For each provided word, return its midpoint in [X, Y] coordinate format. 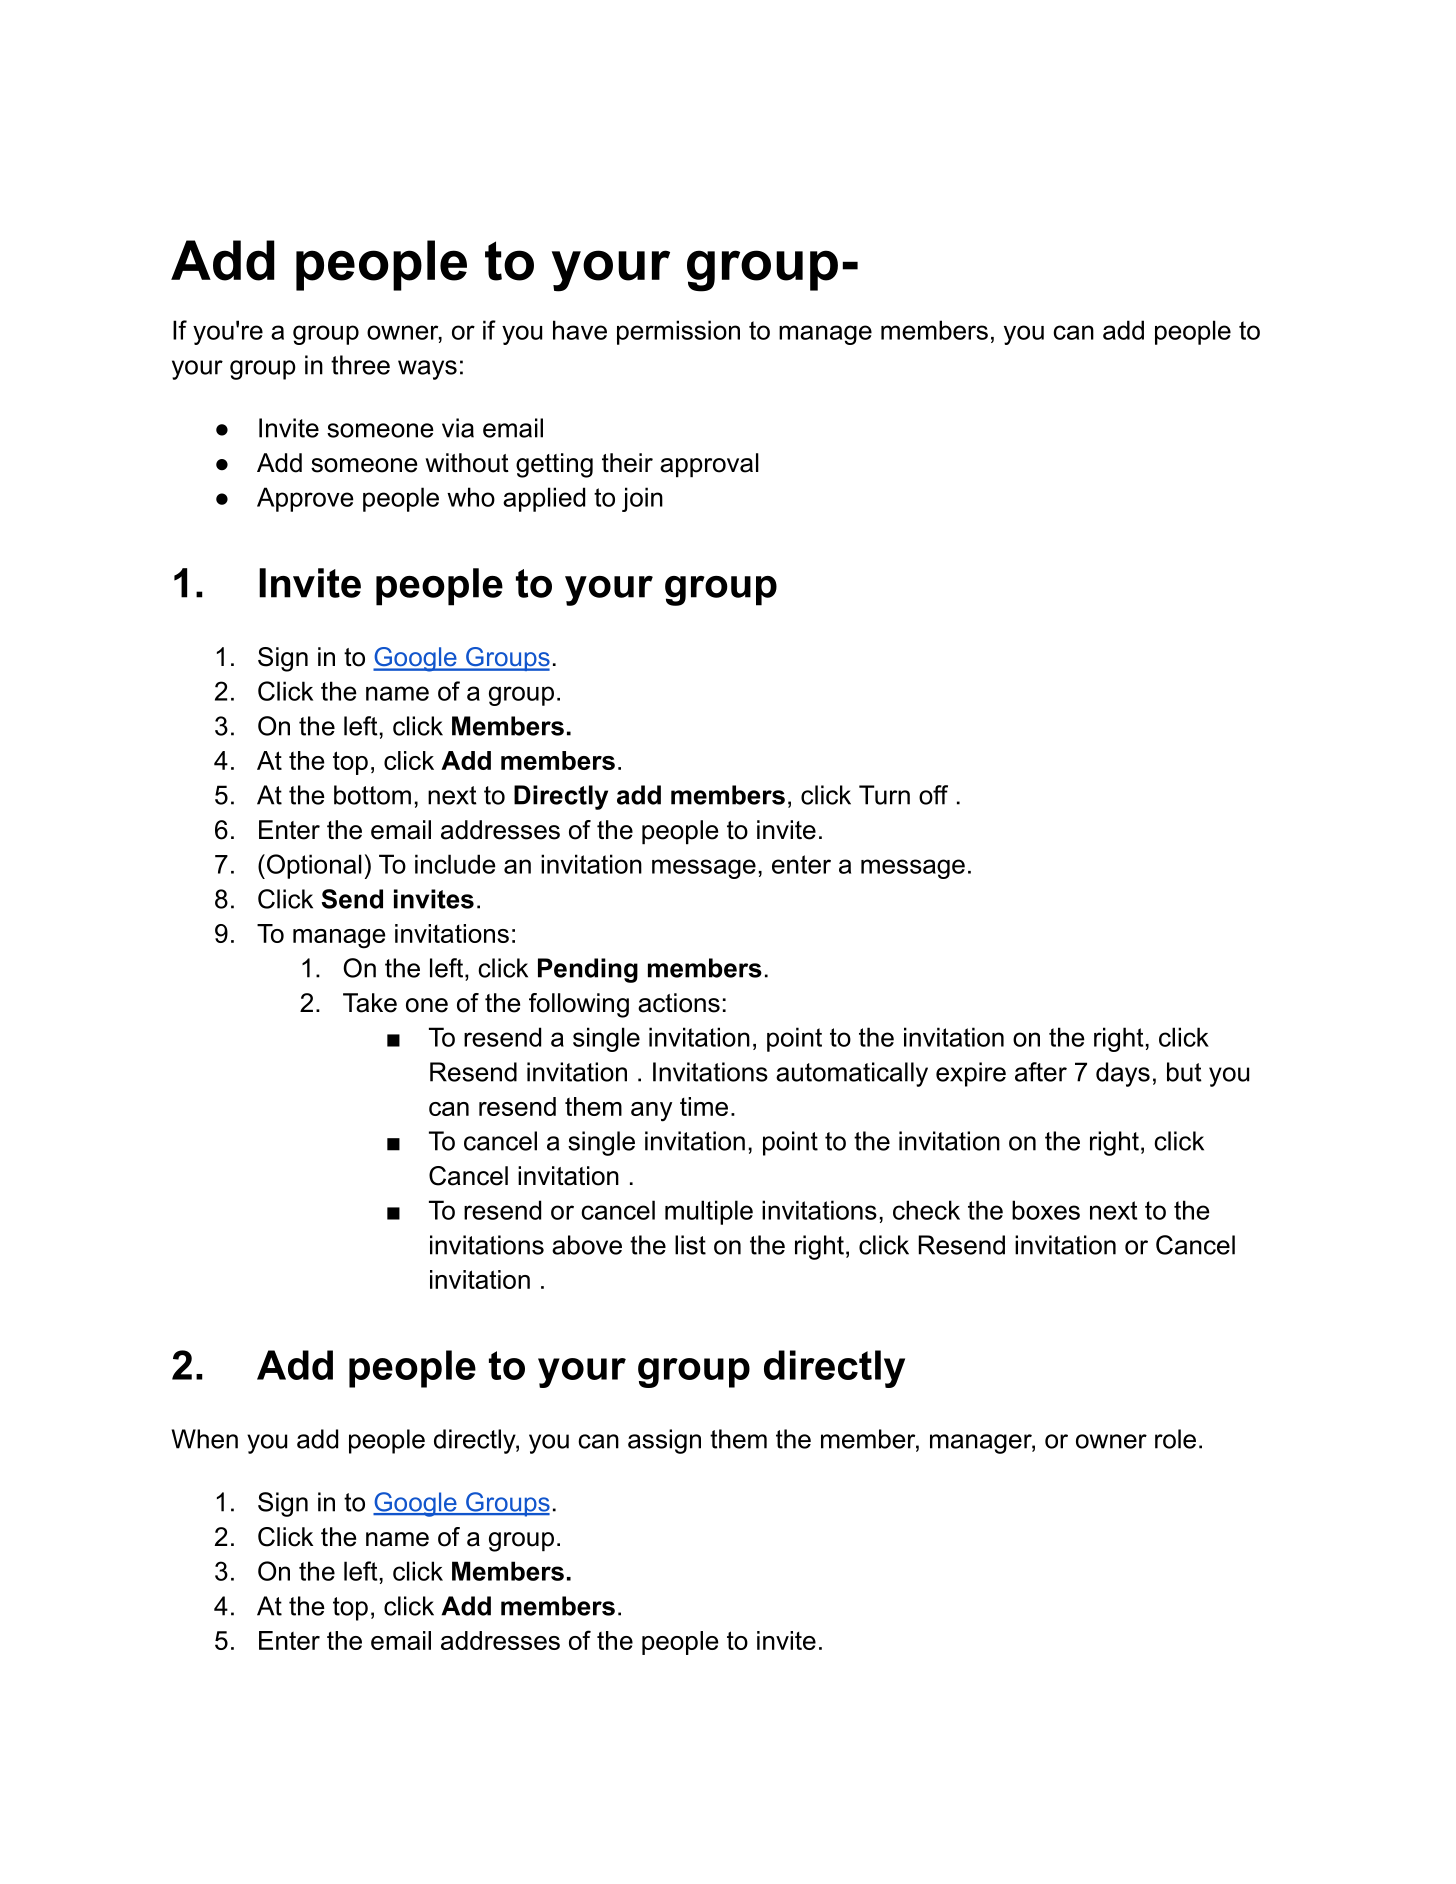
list [690, 1245]
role [1175, 1439]
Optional [313, 866]
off [933, 795]
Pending [588, 970]
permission [678, 332]
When [205, 1439]
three [360, 365]
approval [709, 465]
